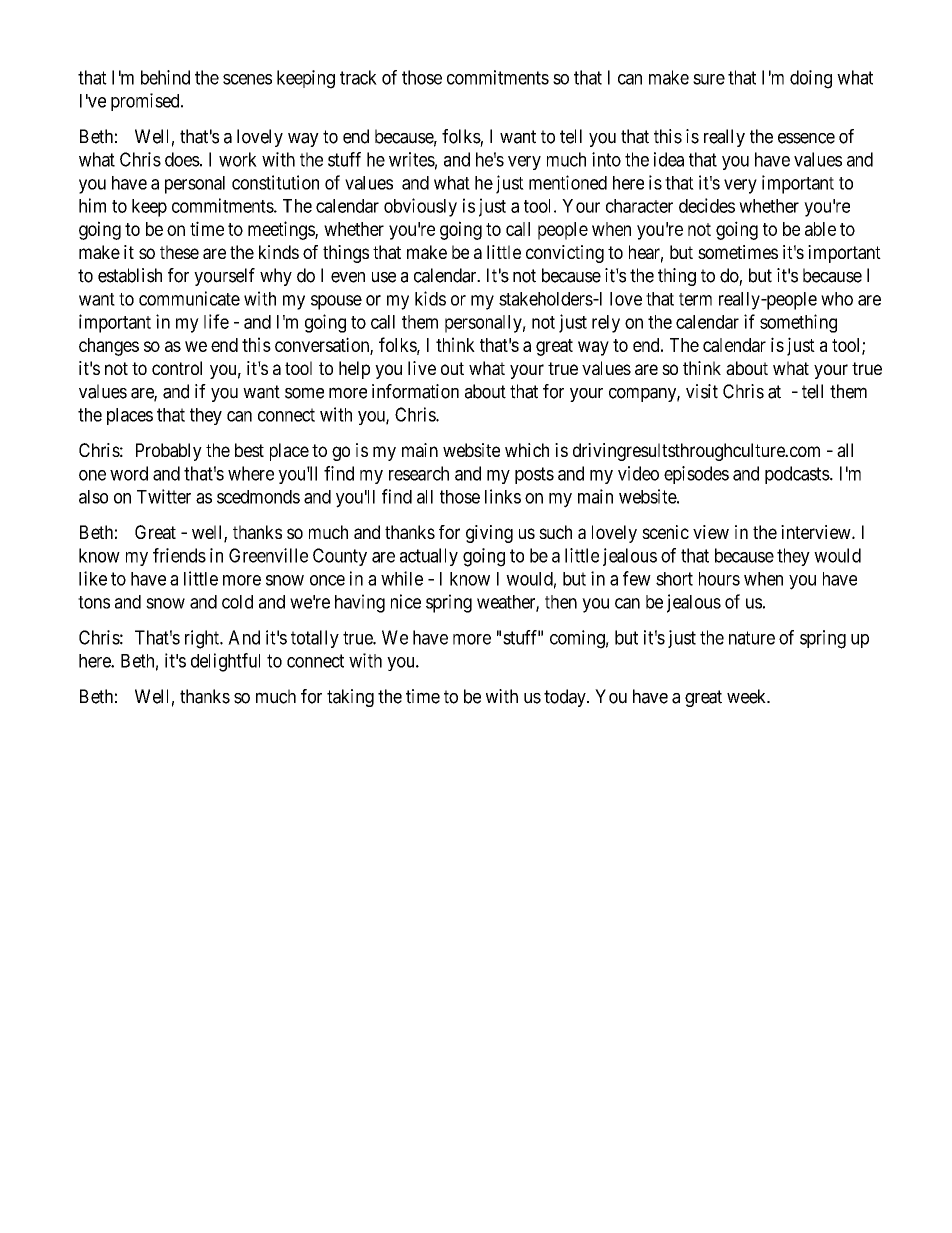 The image size is (952, 1233). I want to click on delightful, so click(225, 662).
